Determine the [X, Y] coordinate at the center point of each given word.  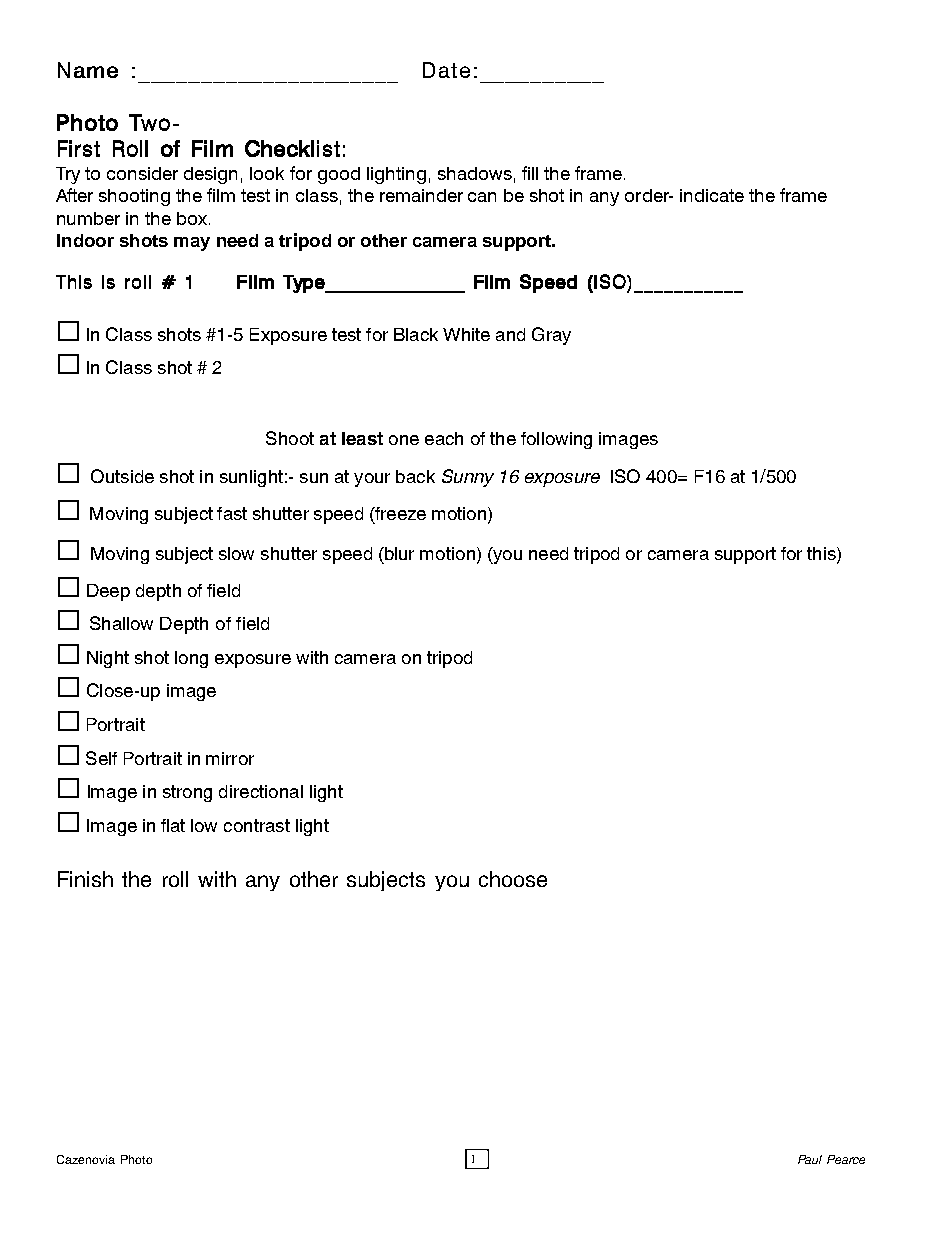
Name [88, 70]
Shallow [121, 623]
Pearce [846, 1159]
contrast [257, 825]
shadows [475, 173]
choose [513, 879]
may [192, 244]
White [466, 334]
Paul [810, 1159]
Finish [85, 879]
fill [530, 173]
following [556, 440]
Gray [551, 336]
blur [398, 553]
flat [173, 825]
